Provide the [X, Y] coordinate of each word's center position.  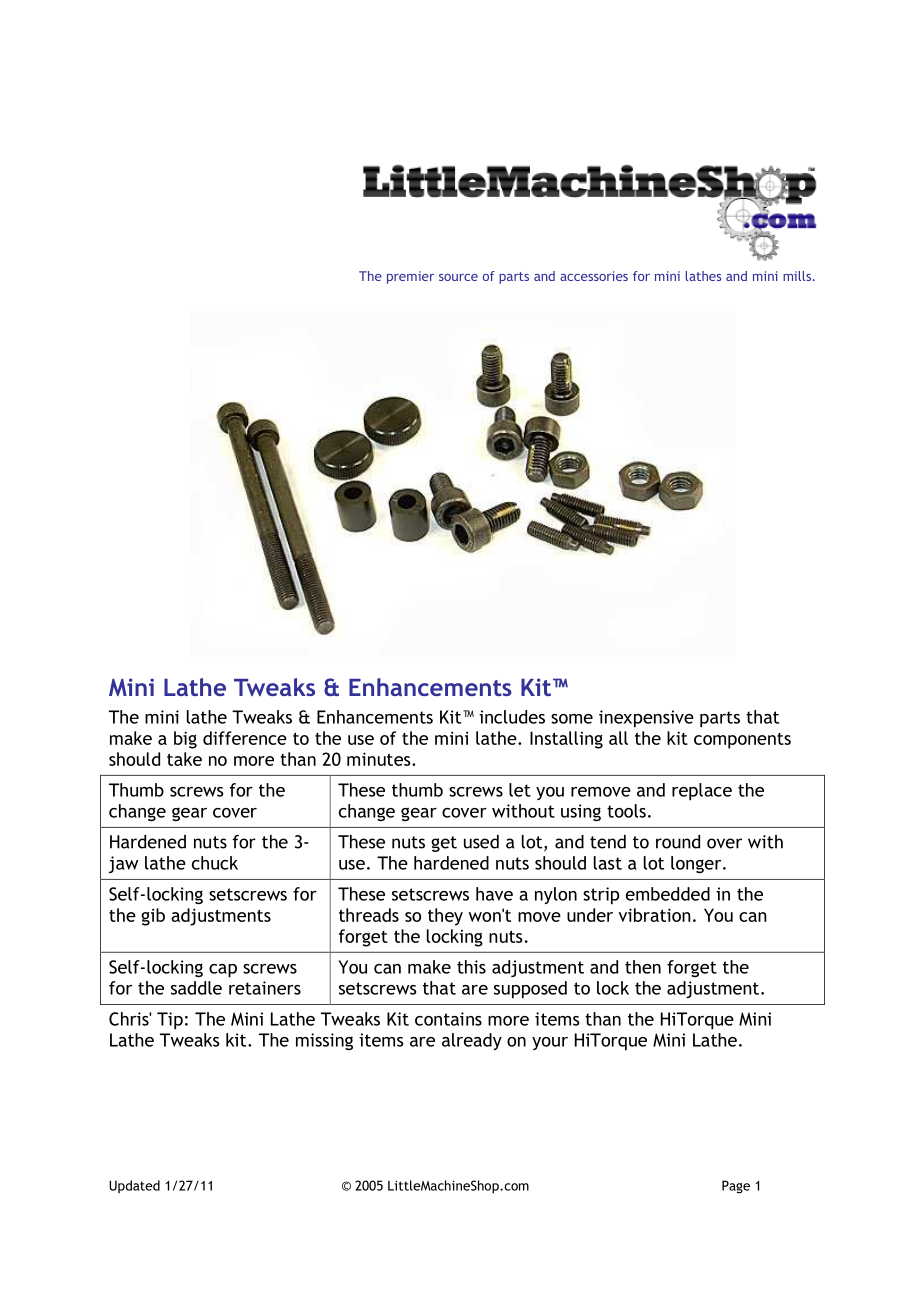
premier [410, 277]
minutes [380, 759]
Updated [134, 1187]
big [185, 740]
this [471, 967]
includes [512, 717]
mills [797, 276]
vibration [655, 915]
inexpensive [646, 719]
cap [223, 971]
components [742, 741]
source [458, 277]
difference [245, 738]
